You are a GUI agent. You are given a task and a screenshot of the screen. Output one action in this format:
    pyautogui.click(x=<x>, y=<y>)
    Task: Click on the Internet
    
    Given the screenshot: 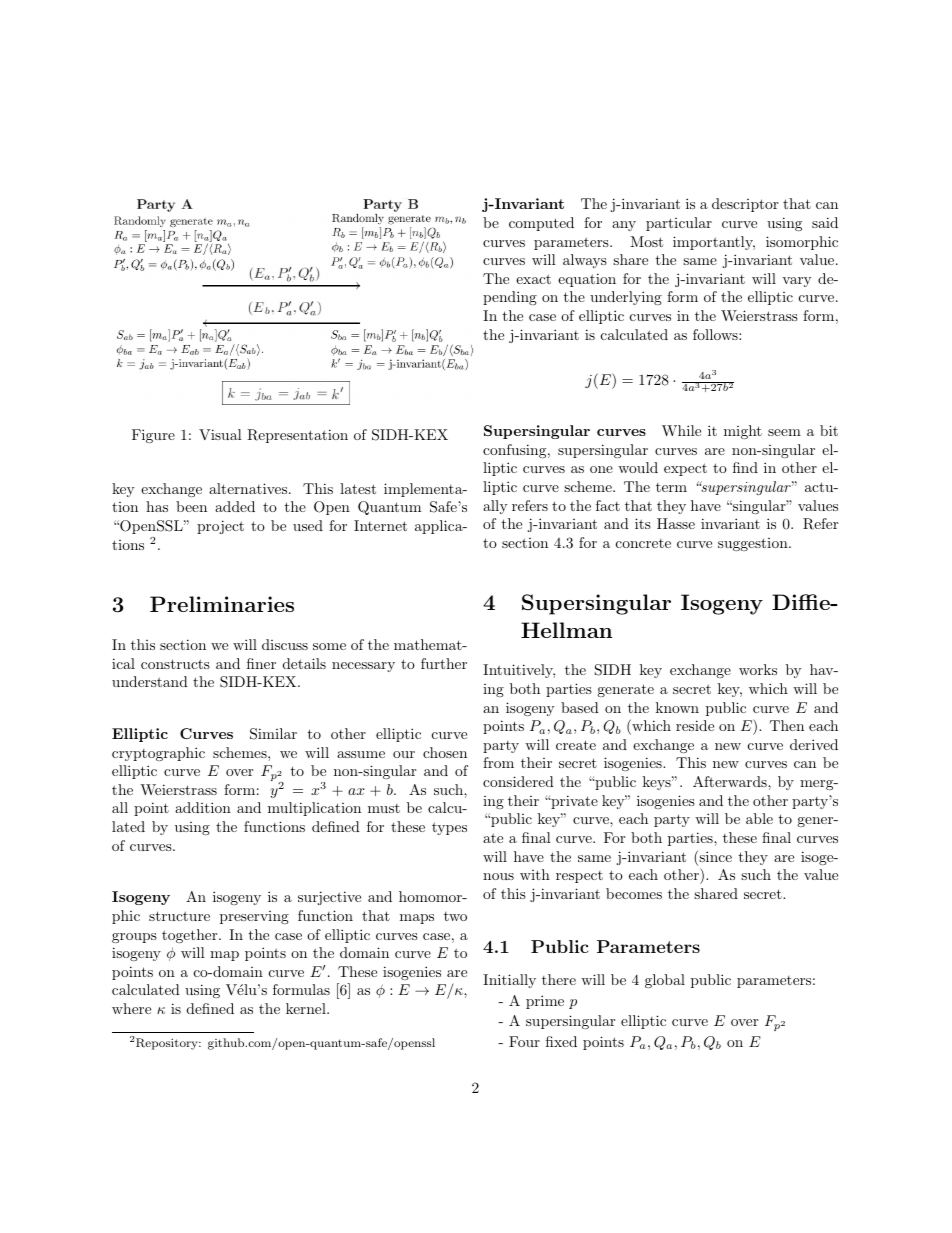 What is the action you would take?
    pyautogui.click(x=380, y=525)
